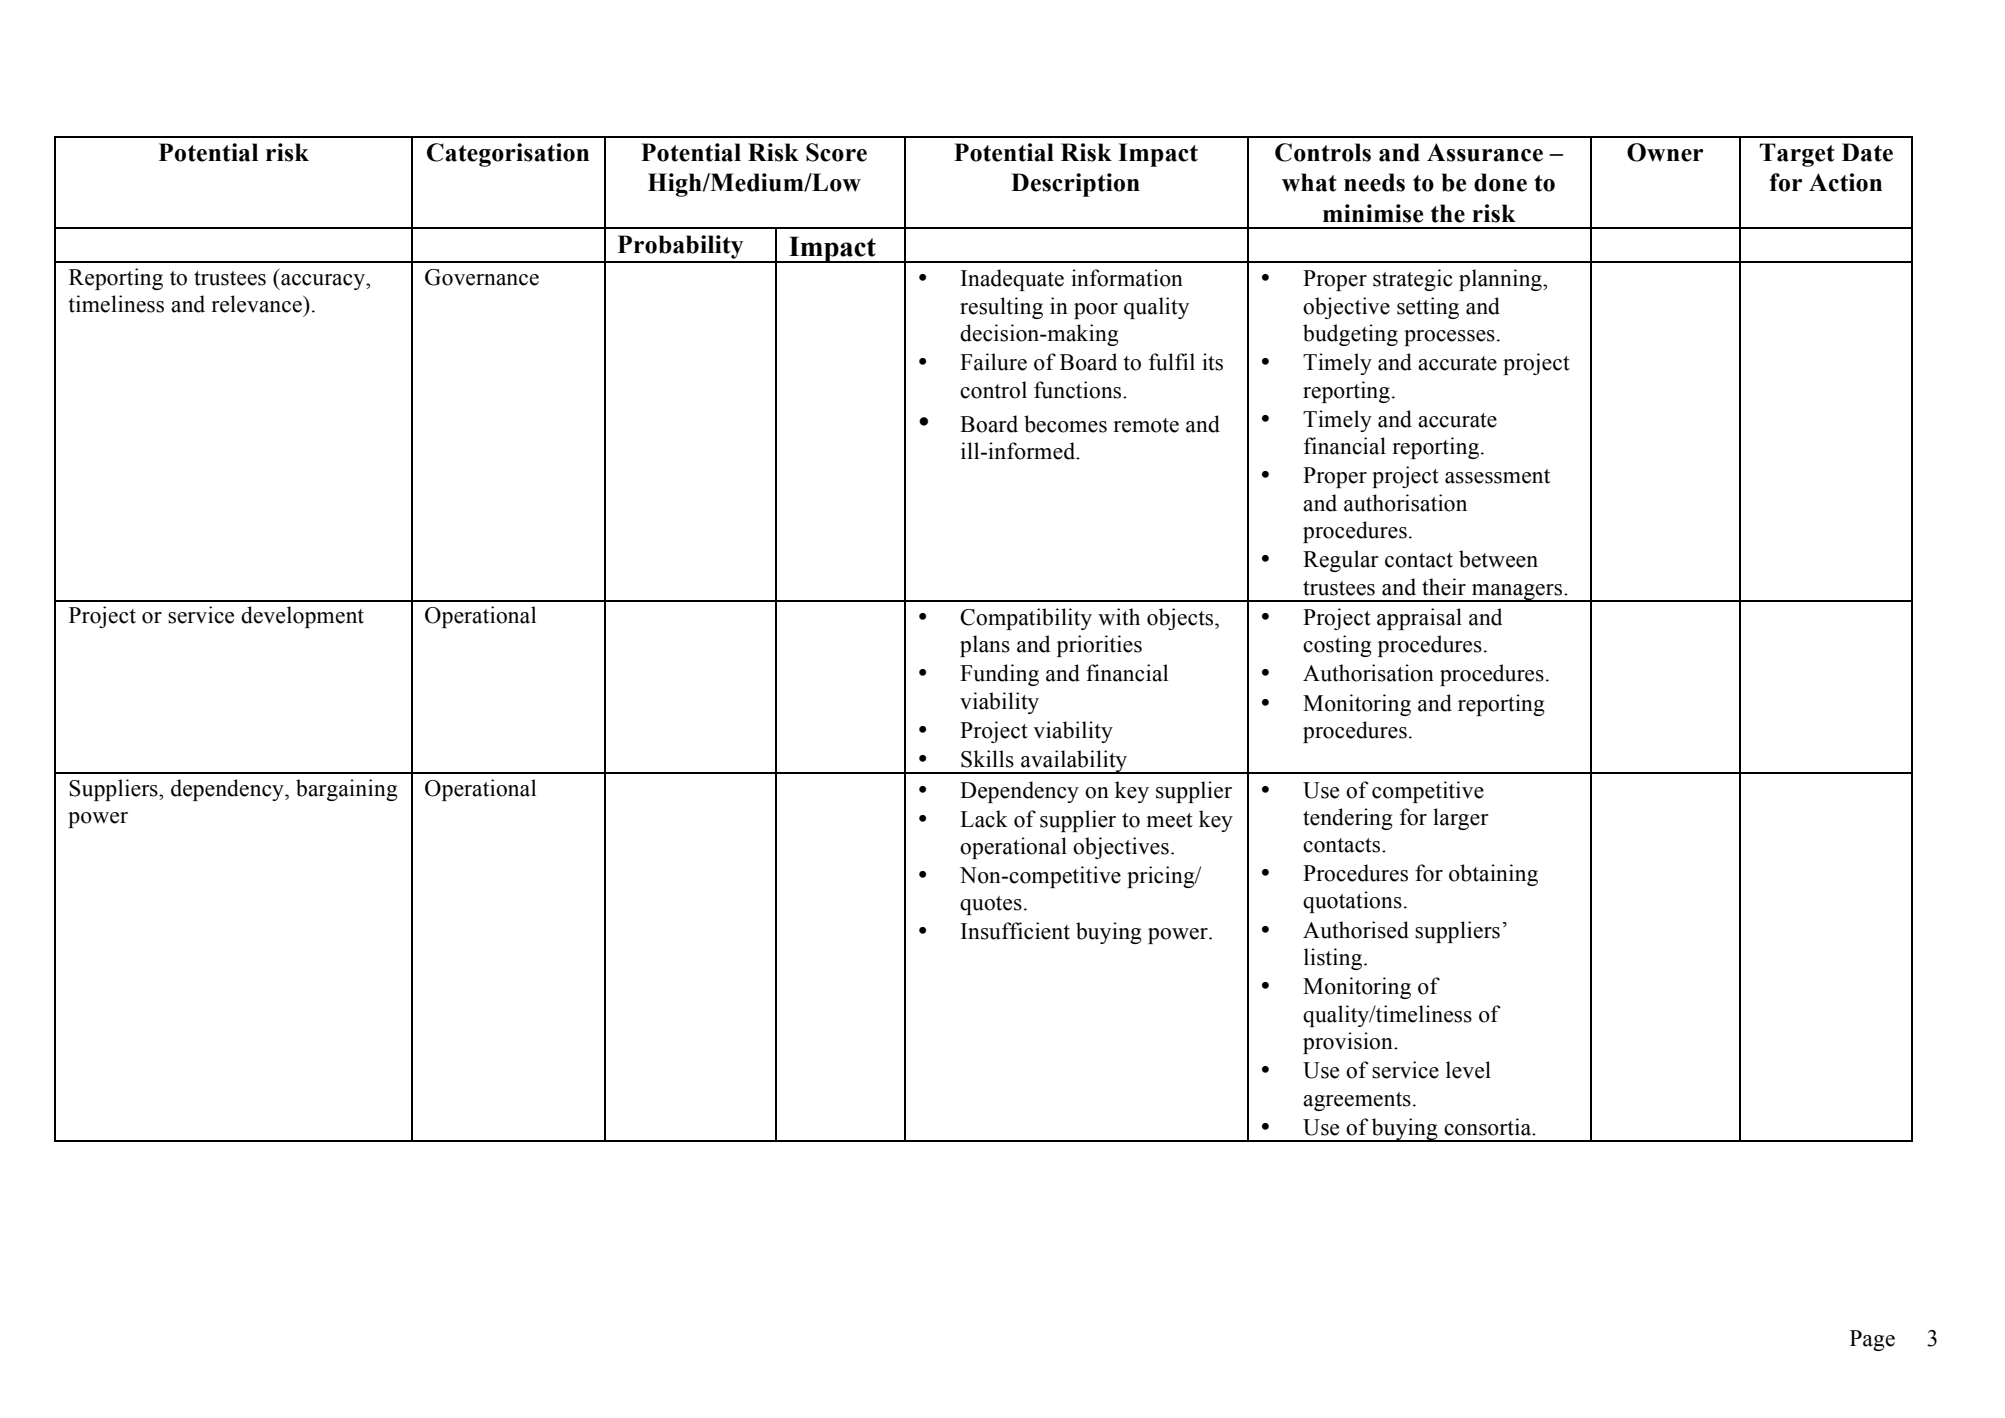 This screenshot has width=2005, height=1418. I want to click on obtaining, so click(1493, 875).
